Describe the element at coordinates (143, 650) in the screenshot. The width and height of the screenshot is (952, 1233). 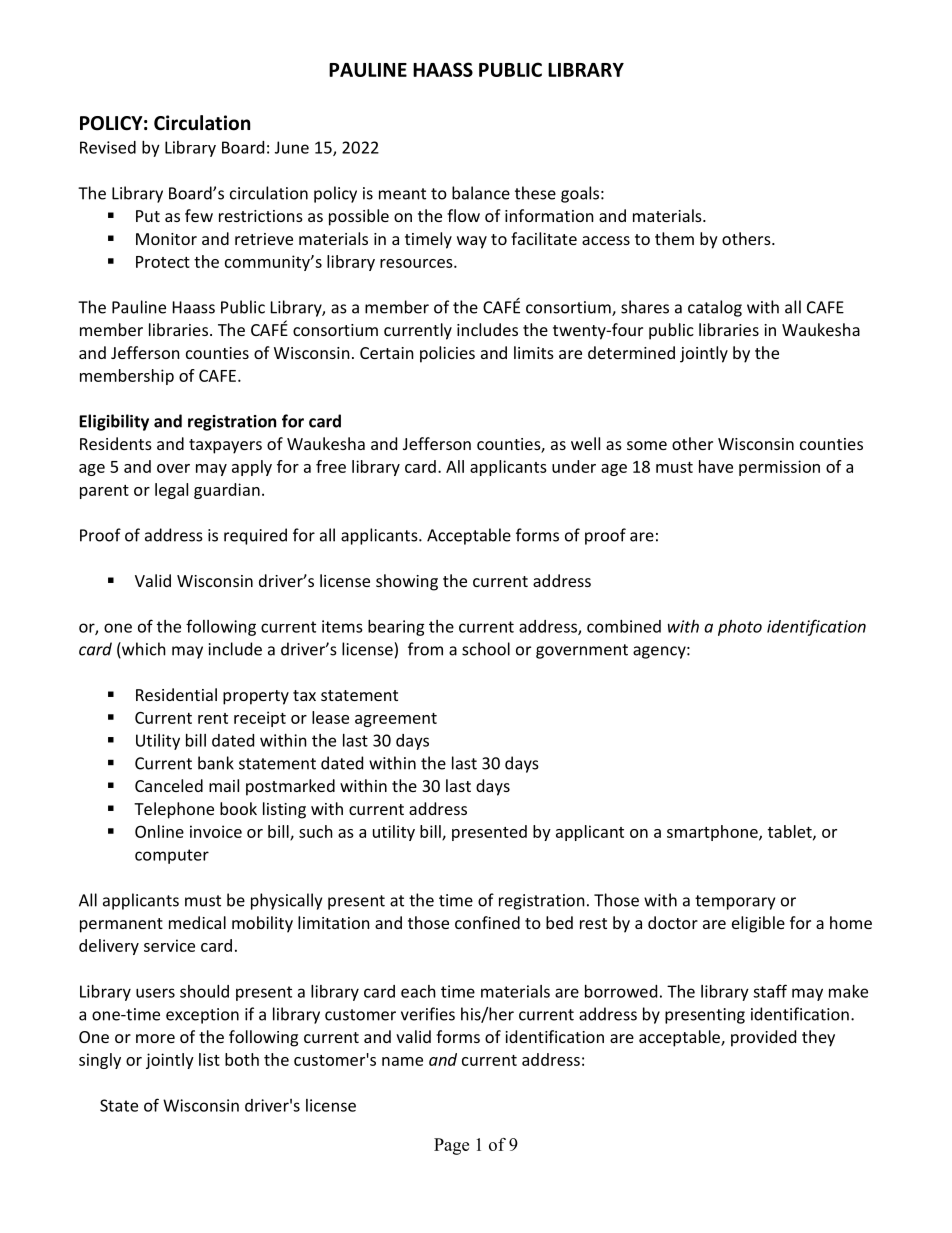
I see `which` at that location.
